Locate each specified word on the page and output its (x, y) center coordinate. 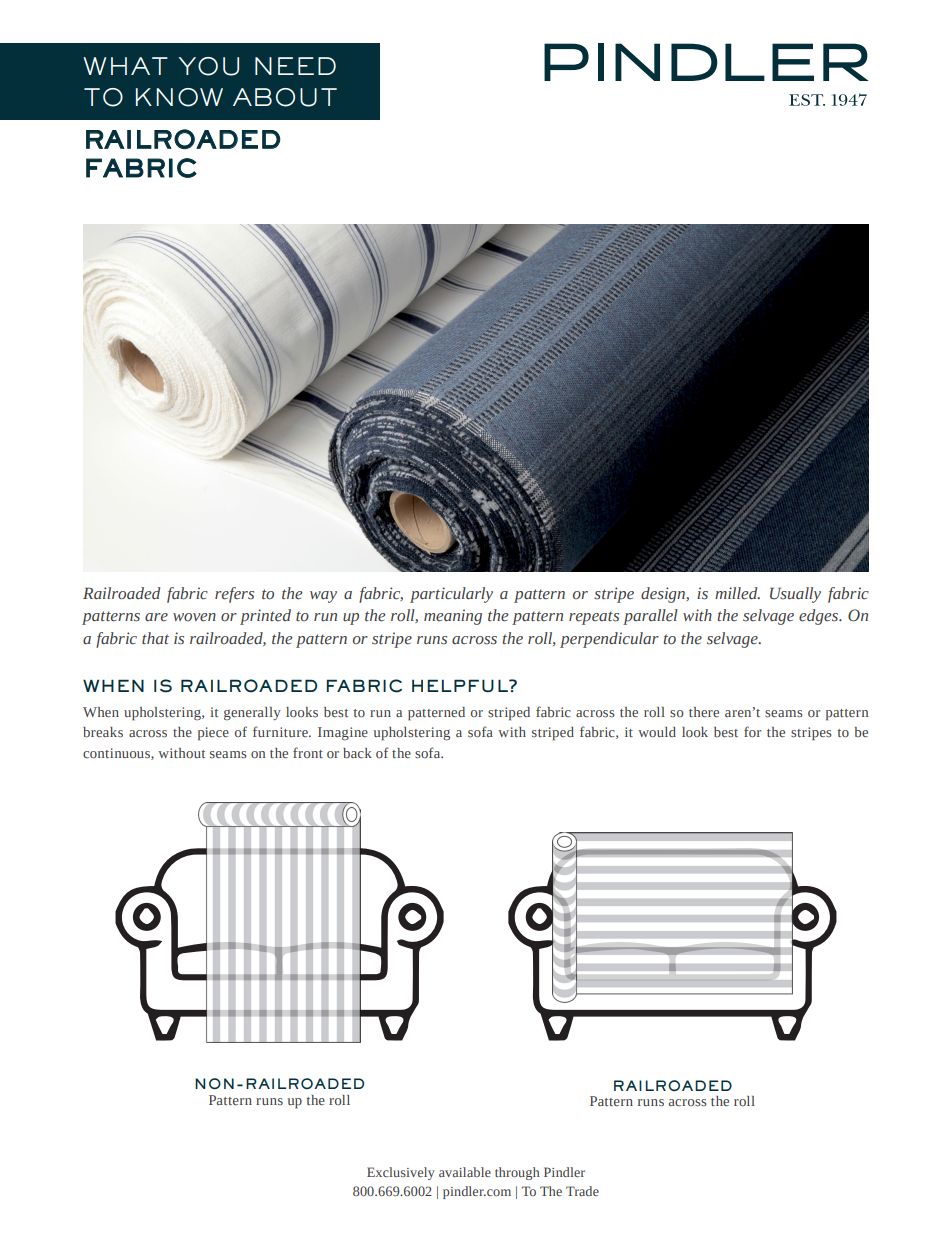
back (357, 753)
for (752, 731)
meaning (453, 617)
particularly (451, 595)
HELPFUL (461, 686)
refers (234, 595)
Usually (795, 595)
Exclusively (401, 1173)
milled (737, 593)
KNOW (179, 97)
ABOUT (285, 97)
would (657, 732)
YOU (208, 66)
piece (213, 734)
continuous (117, 754)
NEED (295, 66)
